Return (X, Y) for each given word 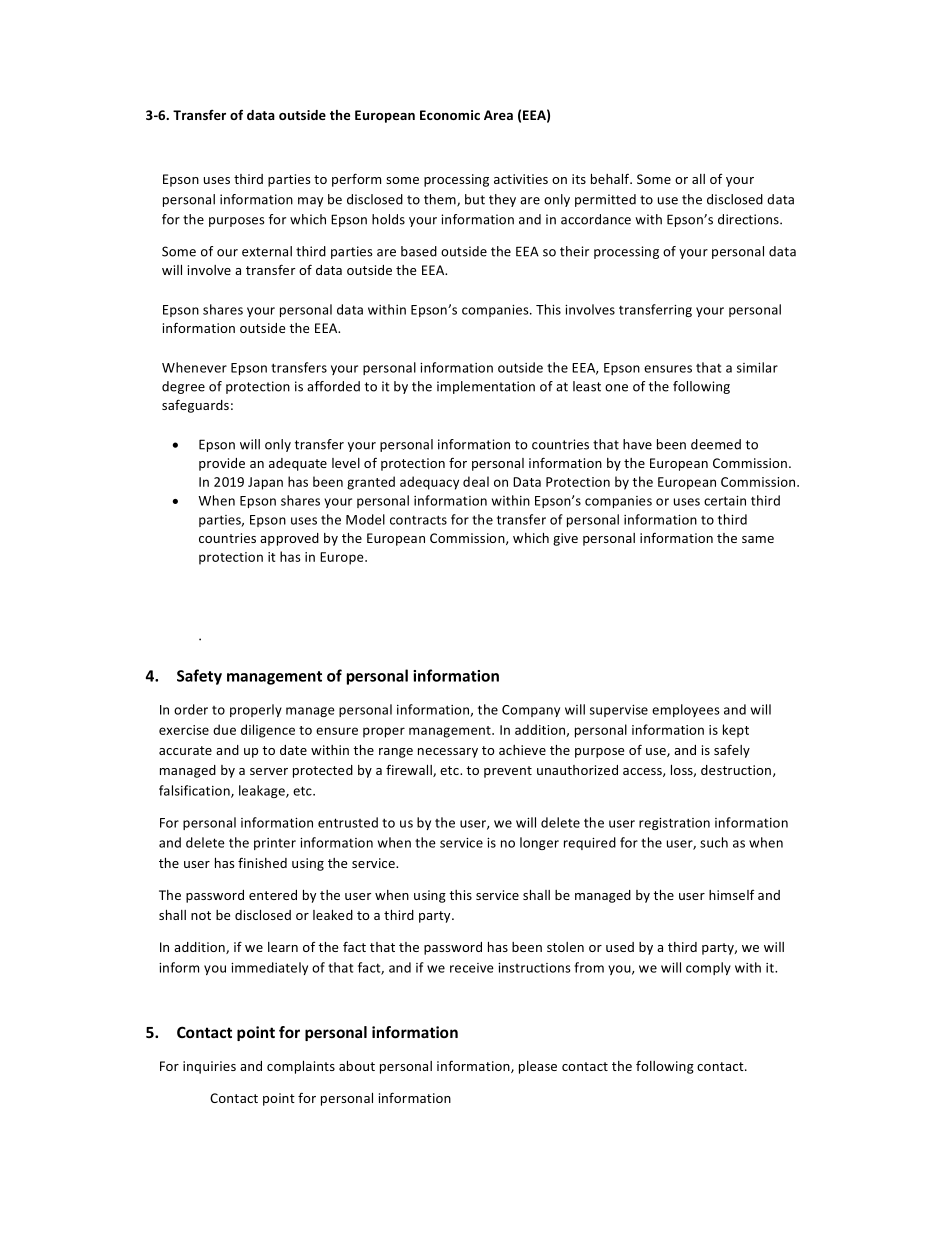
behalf (611, 178)
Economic (450, 115)
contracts (418, 520)
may (310, 202)
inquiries (209, 1067)
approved (289, 539)
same (758, 539)
